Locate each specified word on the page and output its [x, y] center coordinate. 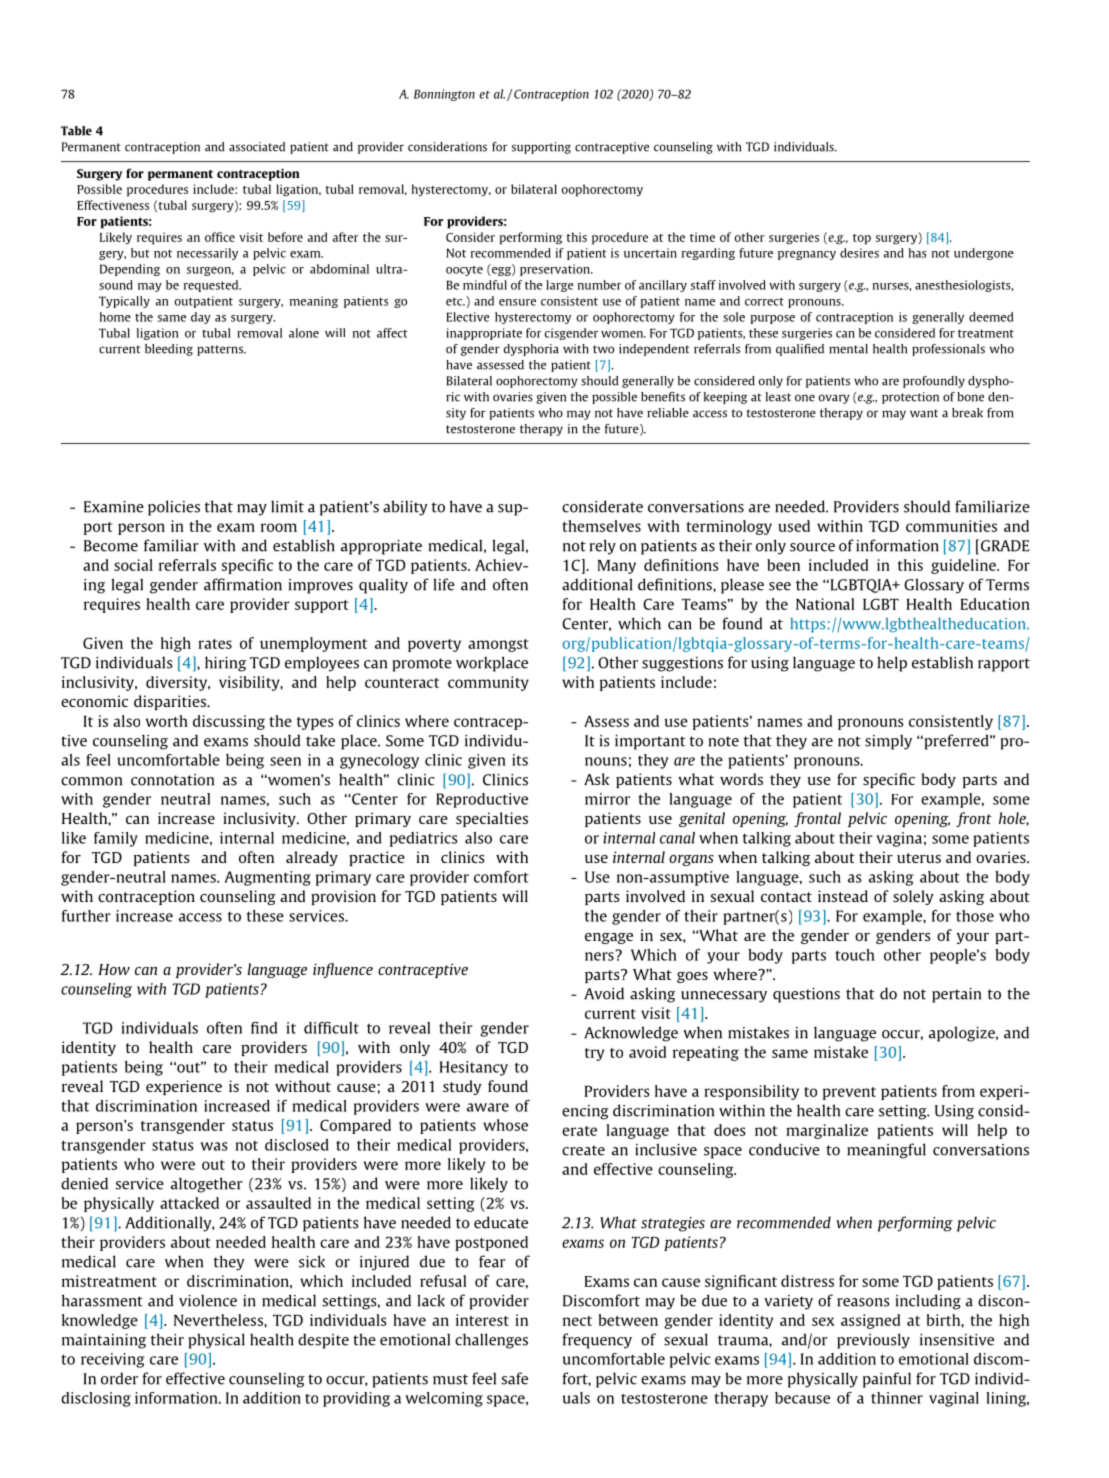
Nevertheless [219, 1320]
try [594, 1054]
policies [174, 508]
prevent [849, 1093]
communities [951, 526]
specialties [492, 819]
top [862, 239]
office [220, 237]
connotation [172, 780]
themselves [601, 526]
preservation [556, 270]
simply [888, 742]
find [264, 1028]
